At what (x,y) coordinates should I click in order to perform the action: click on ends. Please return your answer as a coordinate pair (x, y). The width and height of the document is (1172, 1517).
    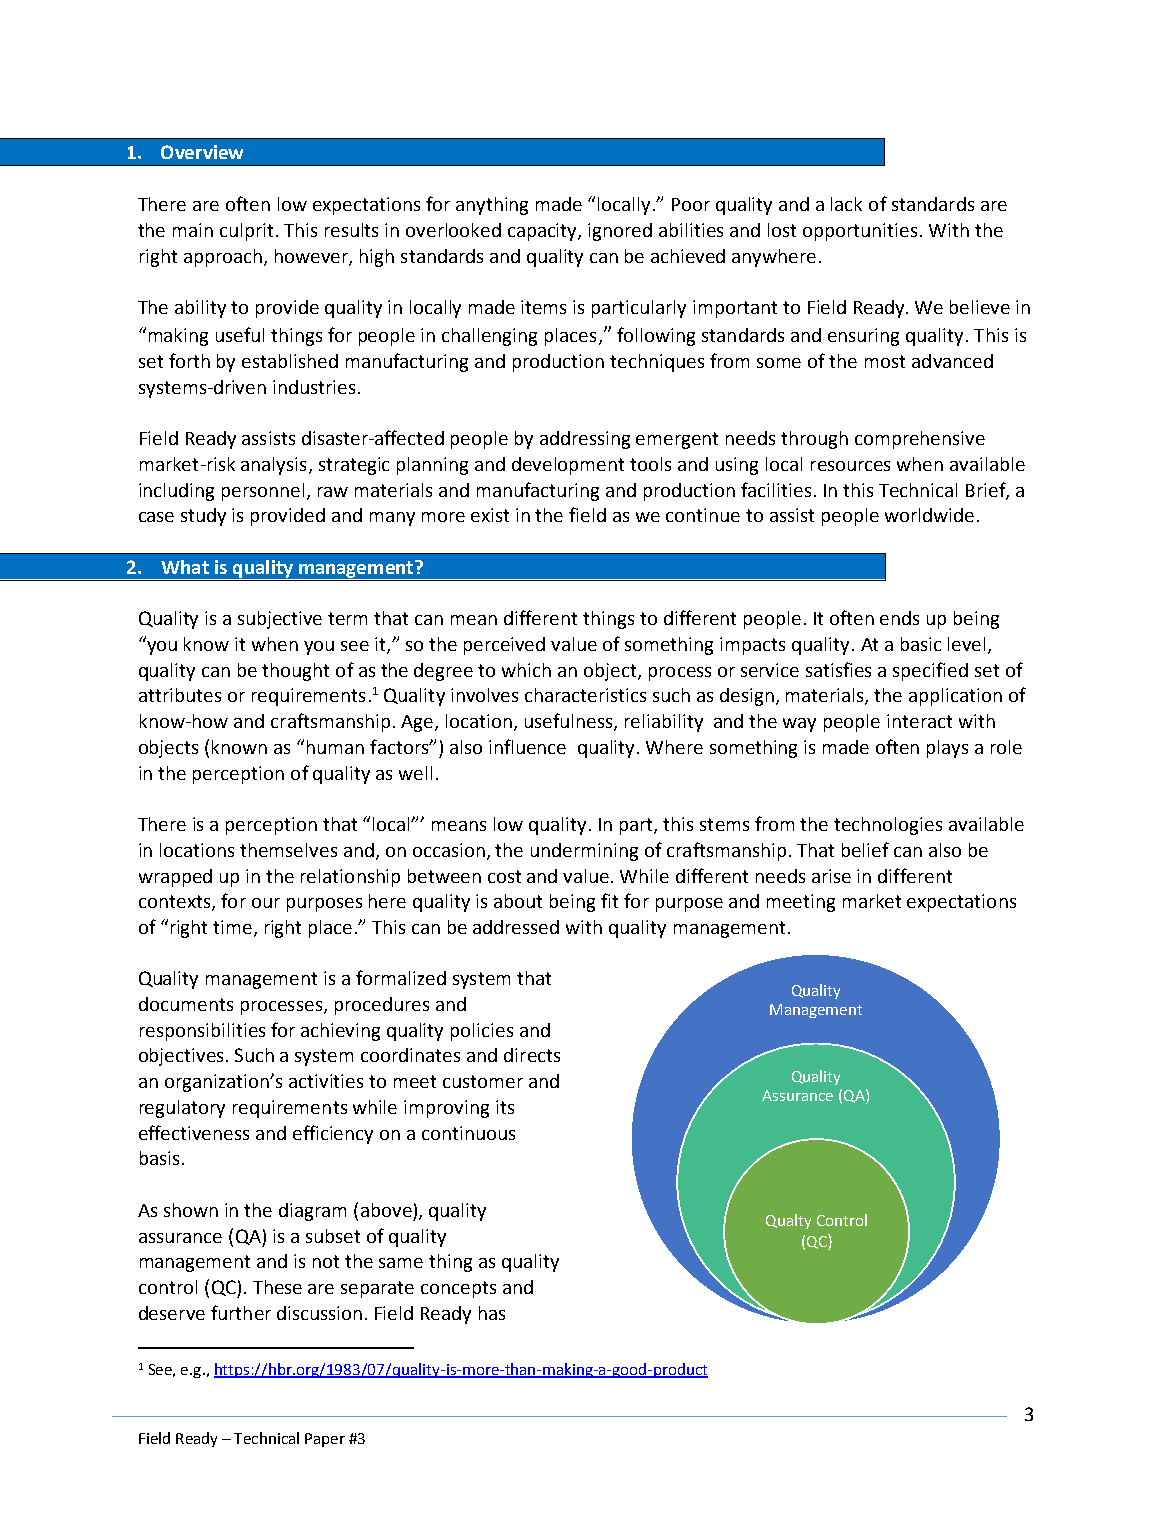
    Looking at the image, I should click on (899, 618).
